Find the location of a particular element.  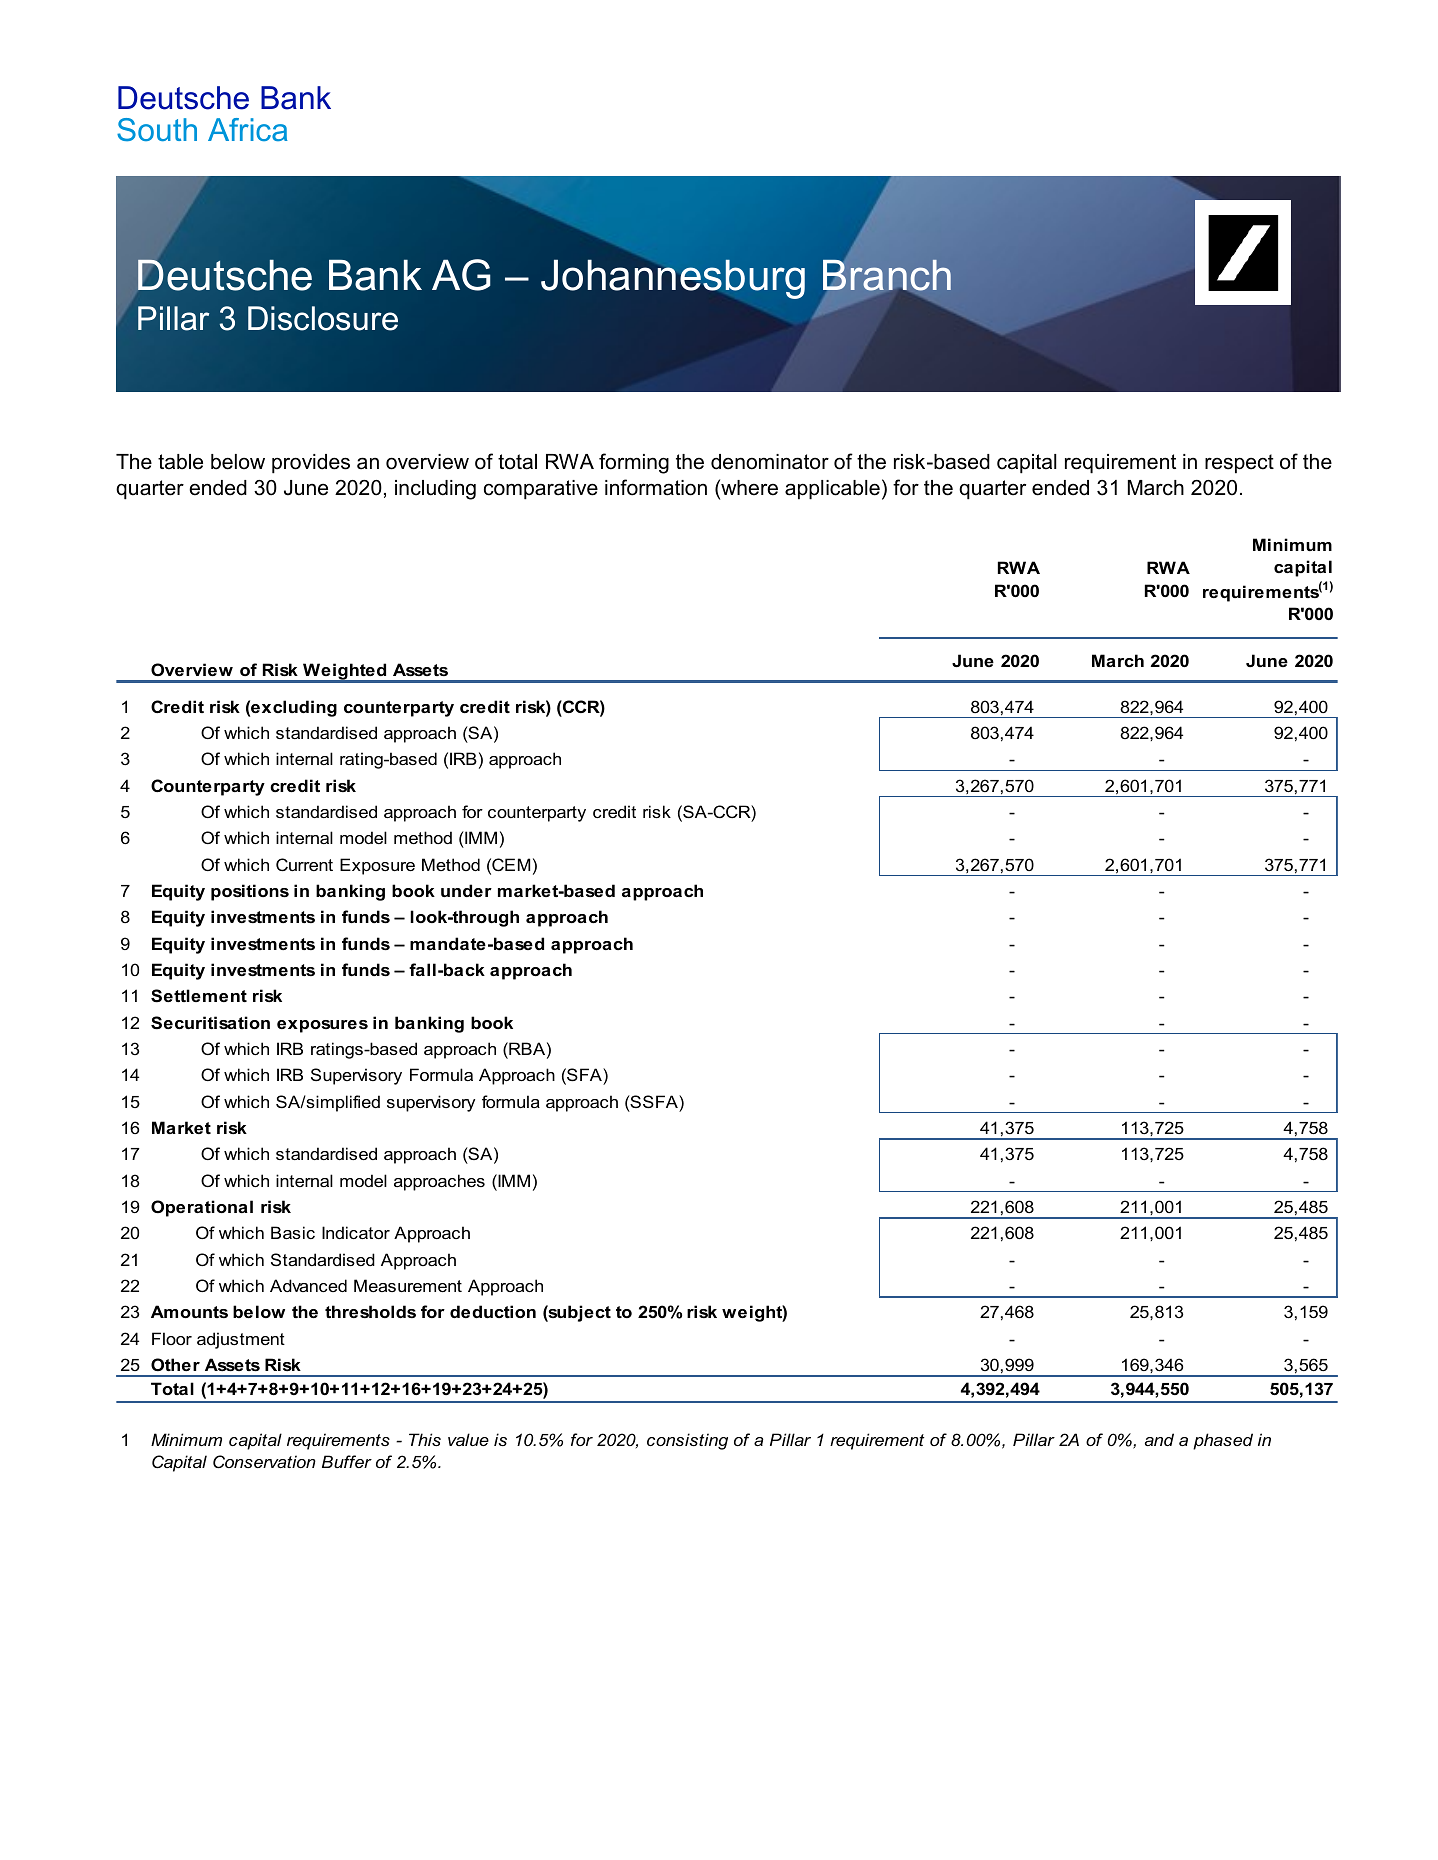

phased is located at coordinates (1223, 1441).
